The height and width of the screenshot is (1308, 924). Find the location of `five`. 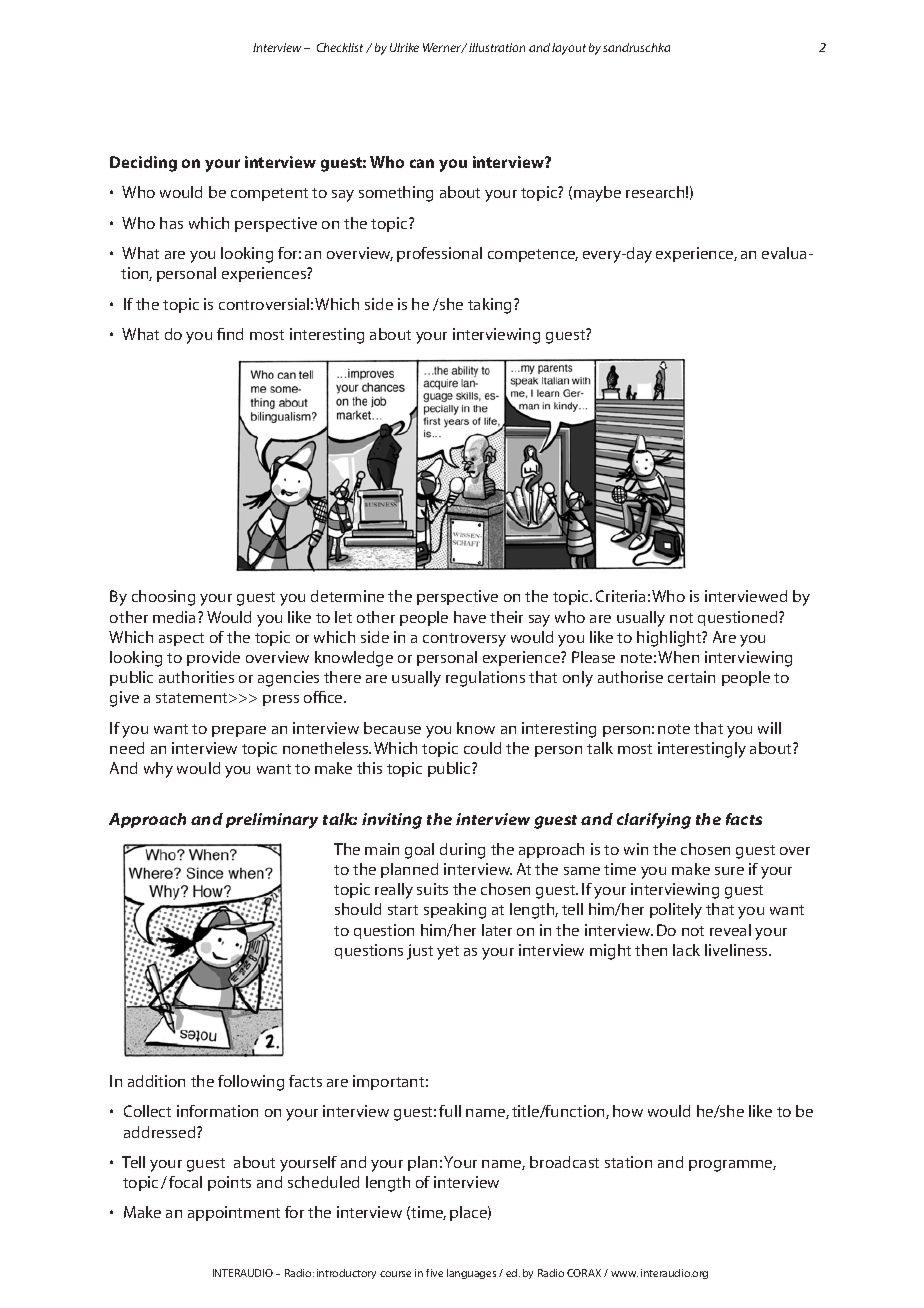

five is located at coordinates (434, 1273).
